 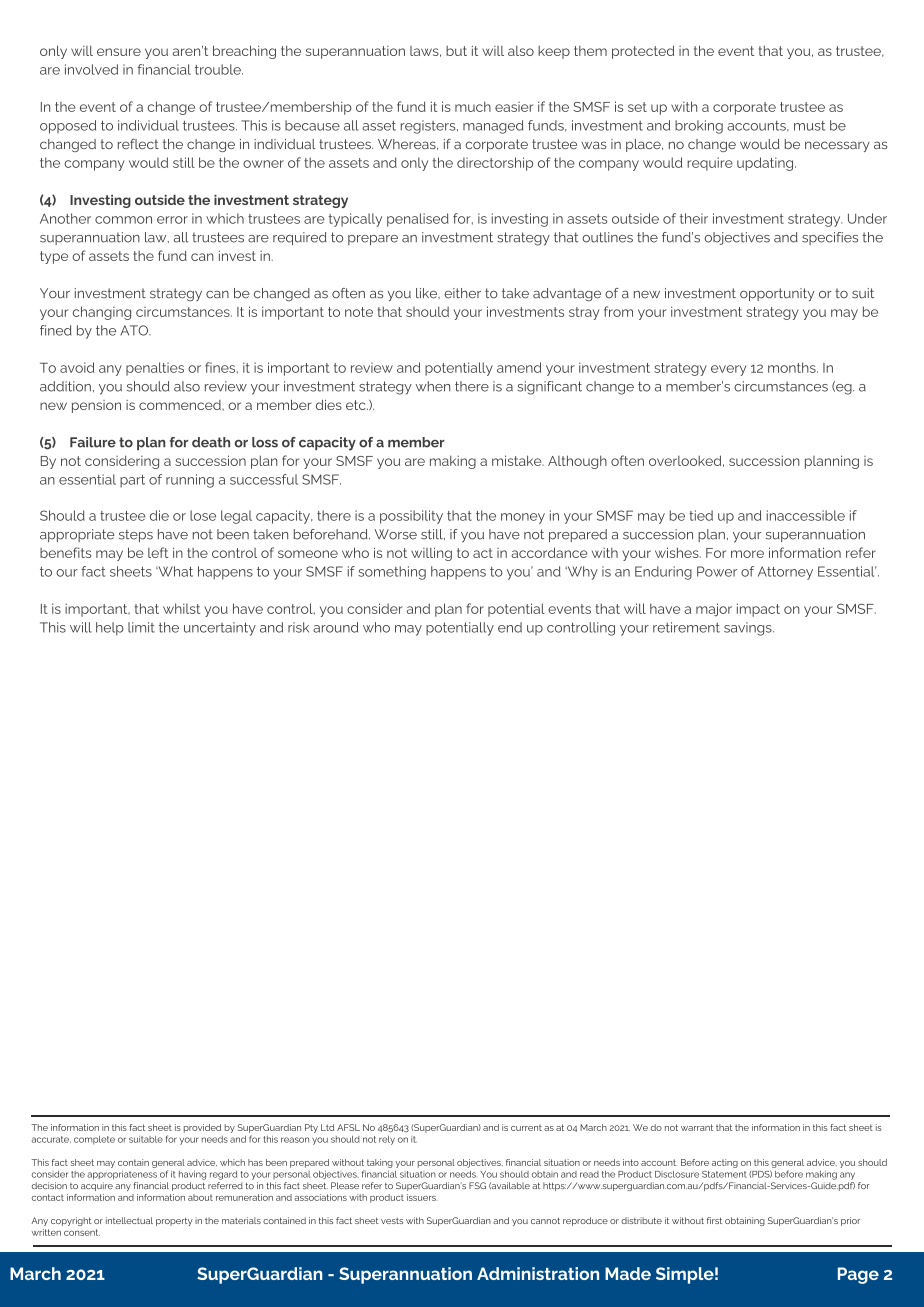 I want to click on ensure, so click(x=119, y=52).
